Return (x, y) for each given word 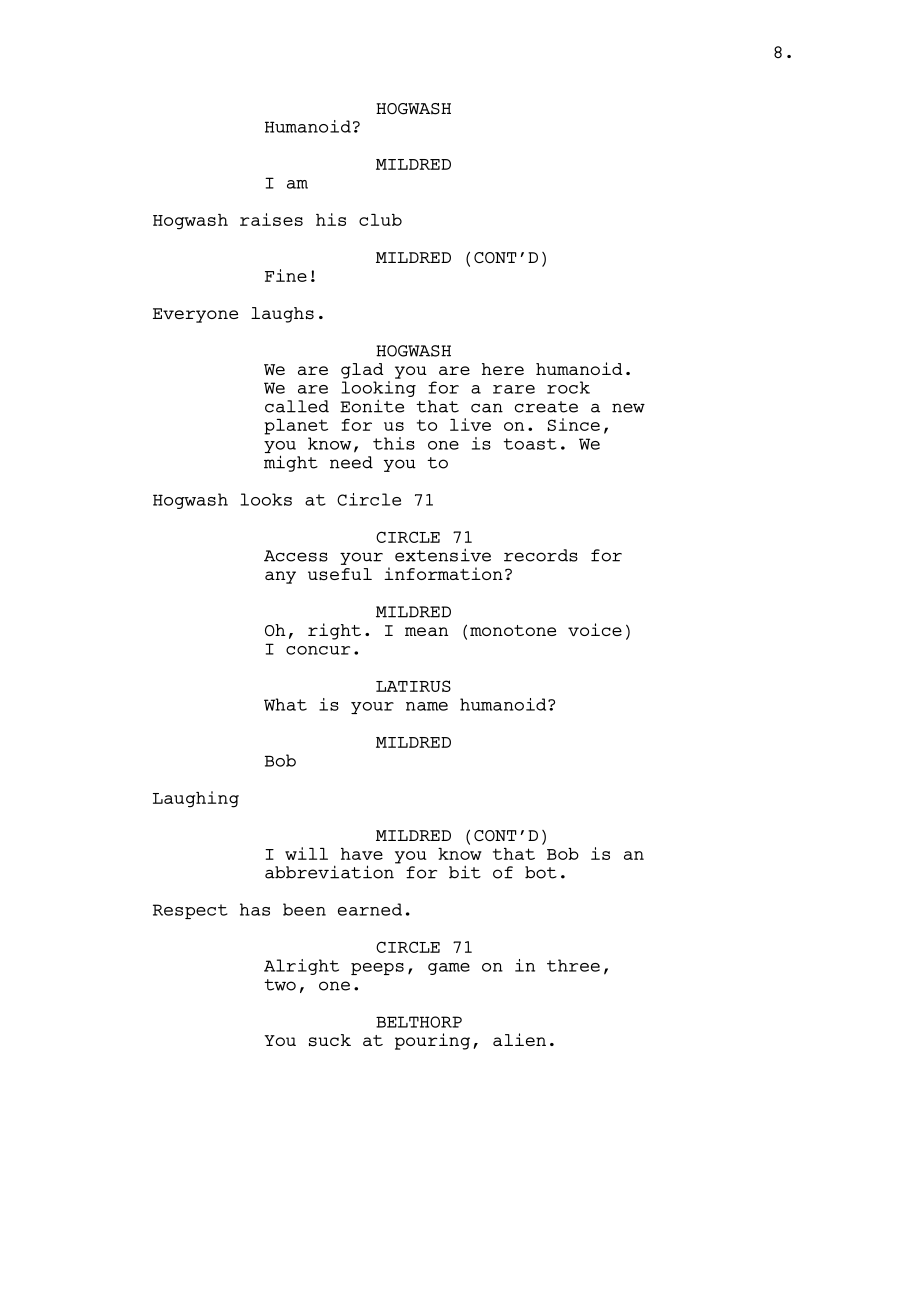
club (380, 220)
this (394, 443)
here (503, 369)
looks (266, 499)
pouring (432, 1041)
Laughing (196, 799)
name (427, 706)
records (541, 555)
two (280, 985)
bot (541, 872)
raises (271, 219)
